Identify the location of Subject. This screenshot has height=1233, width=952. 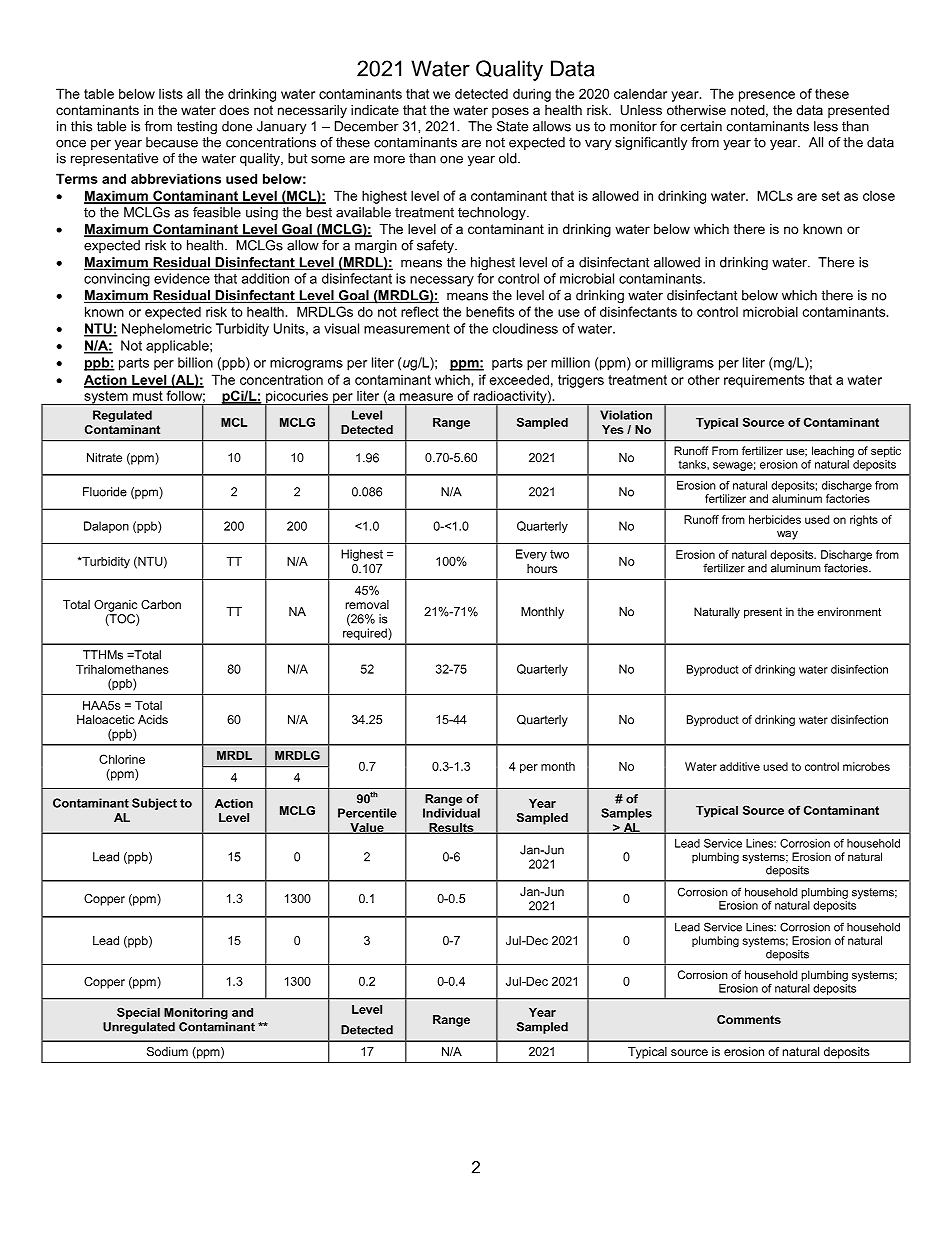
(154, 804).
